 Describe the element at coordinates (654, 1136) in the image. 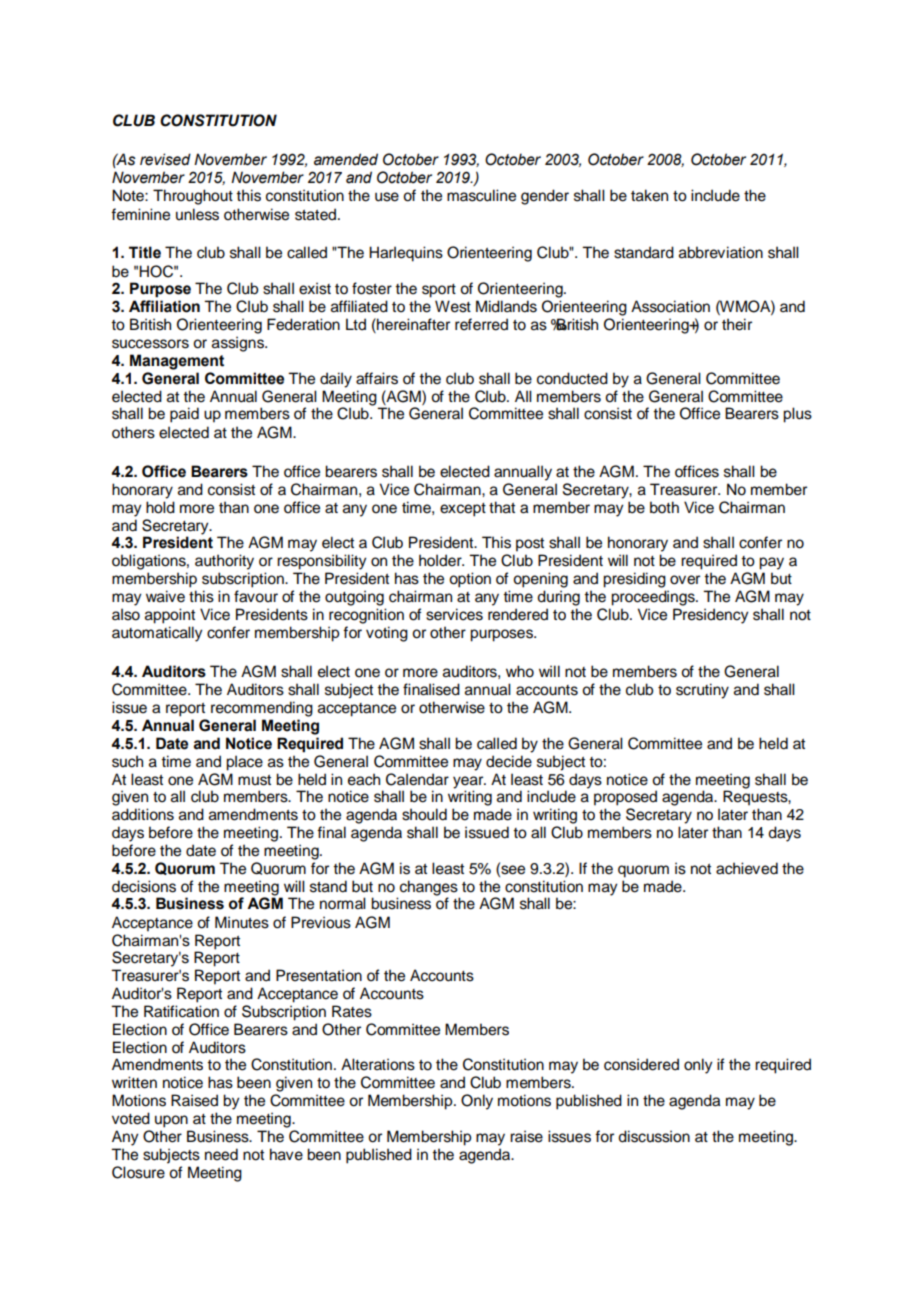

I see `discussion` at that location.
